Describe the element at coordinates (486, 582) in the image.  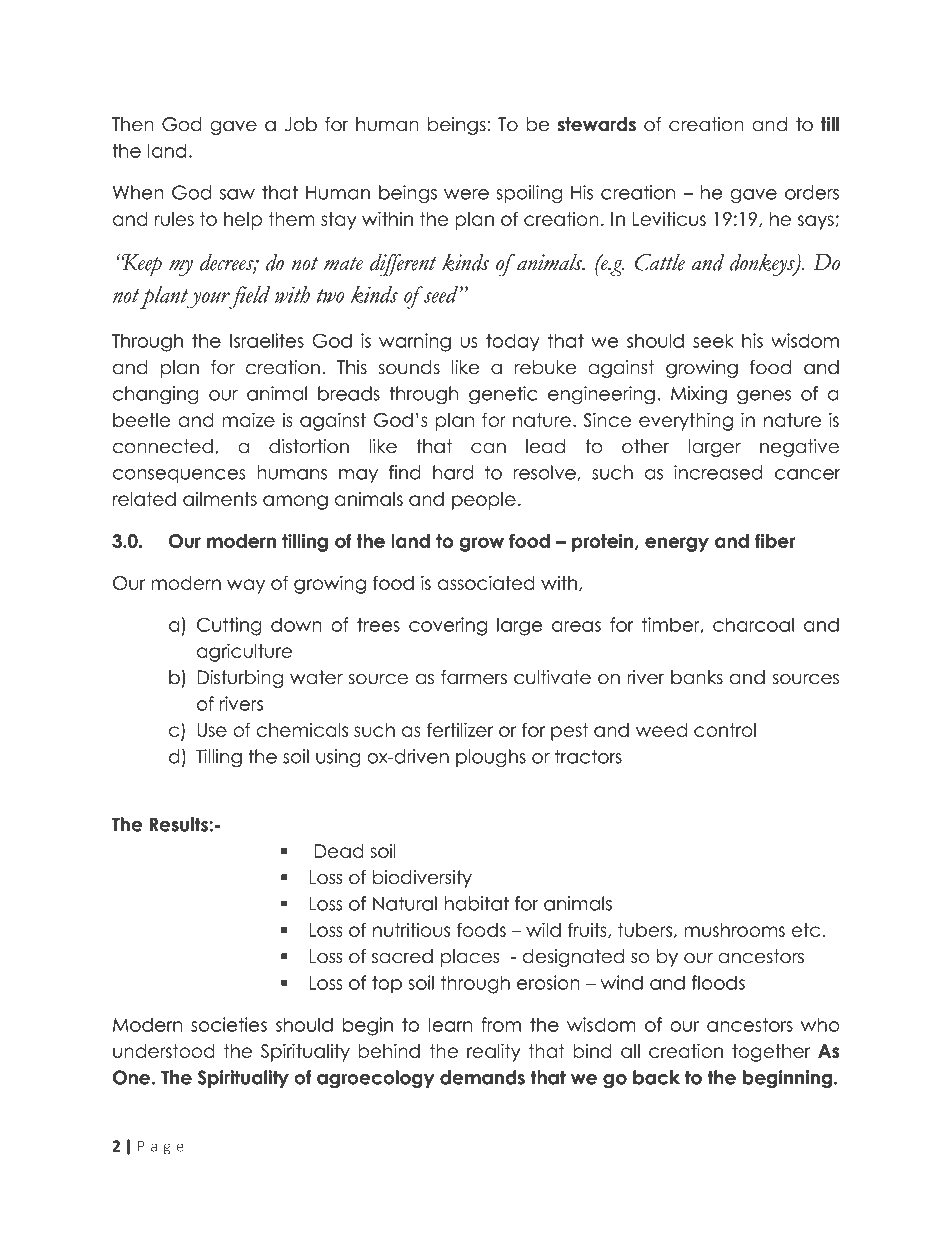
I see `associated` at that location.
